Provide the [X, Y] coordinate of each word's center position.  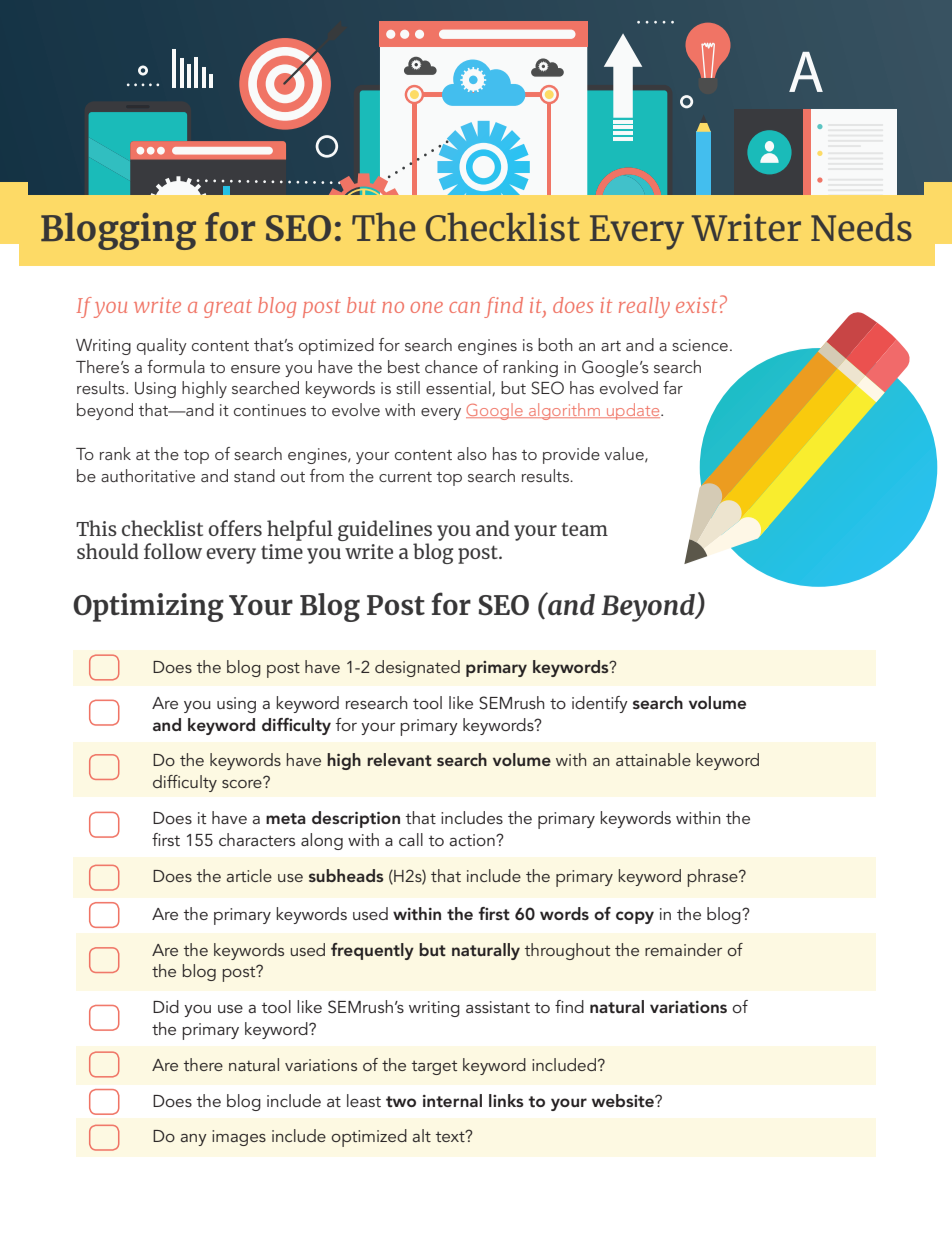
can [464, 307]
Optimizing [148, 607]
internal [452, 1100]
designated [417, 668]
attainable [653, 759]
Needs [861, 226]
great [228, 308]
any [194, 1140]
